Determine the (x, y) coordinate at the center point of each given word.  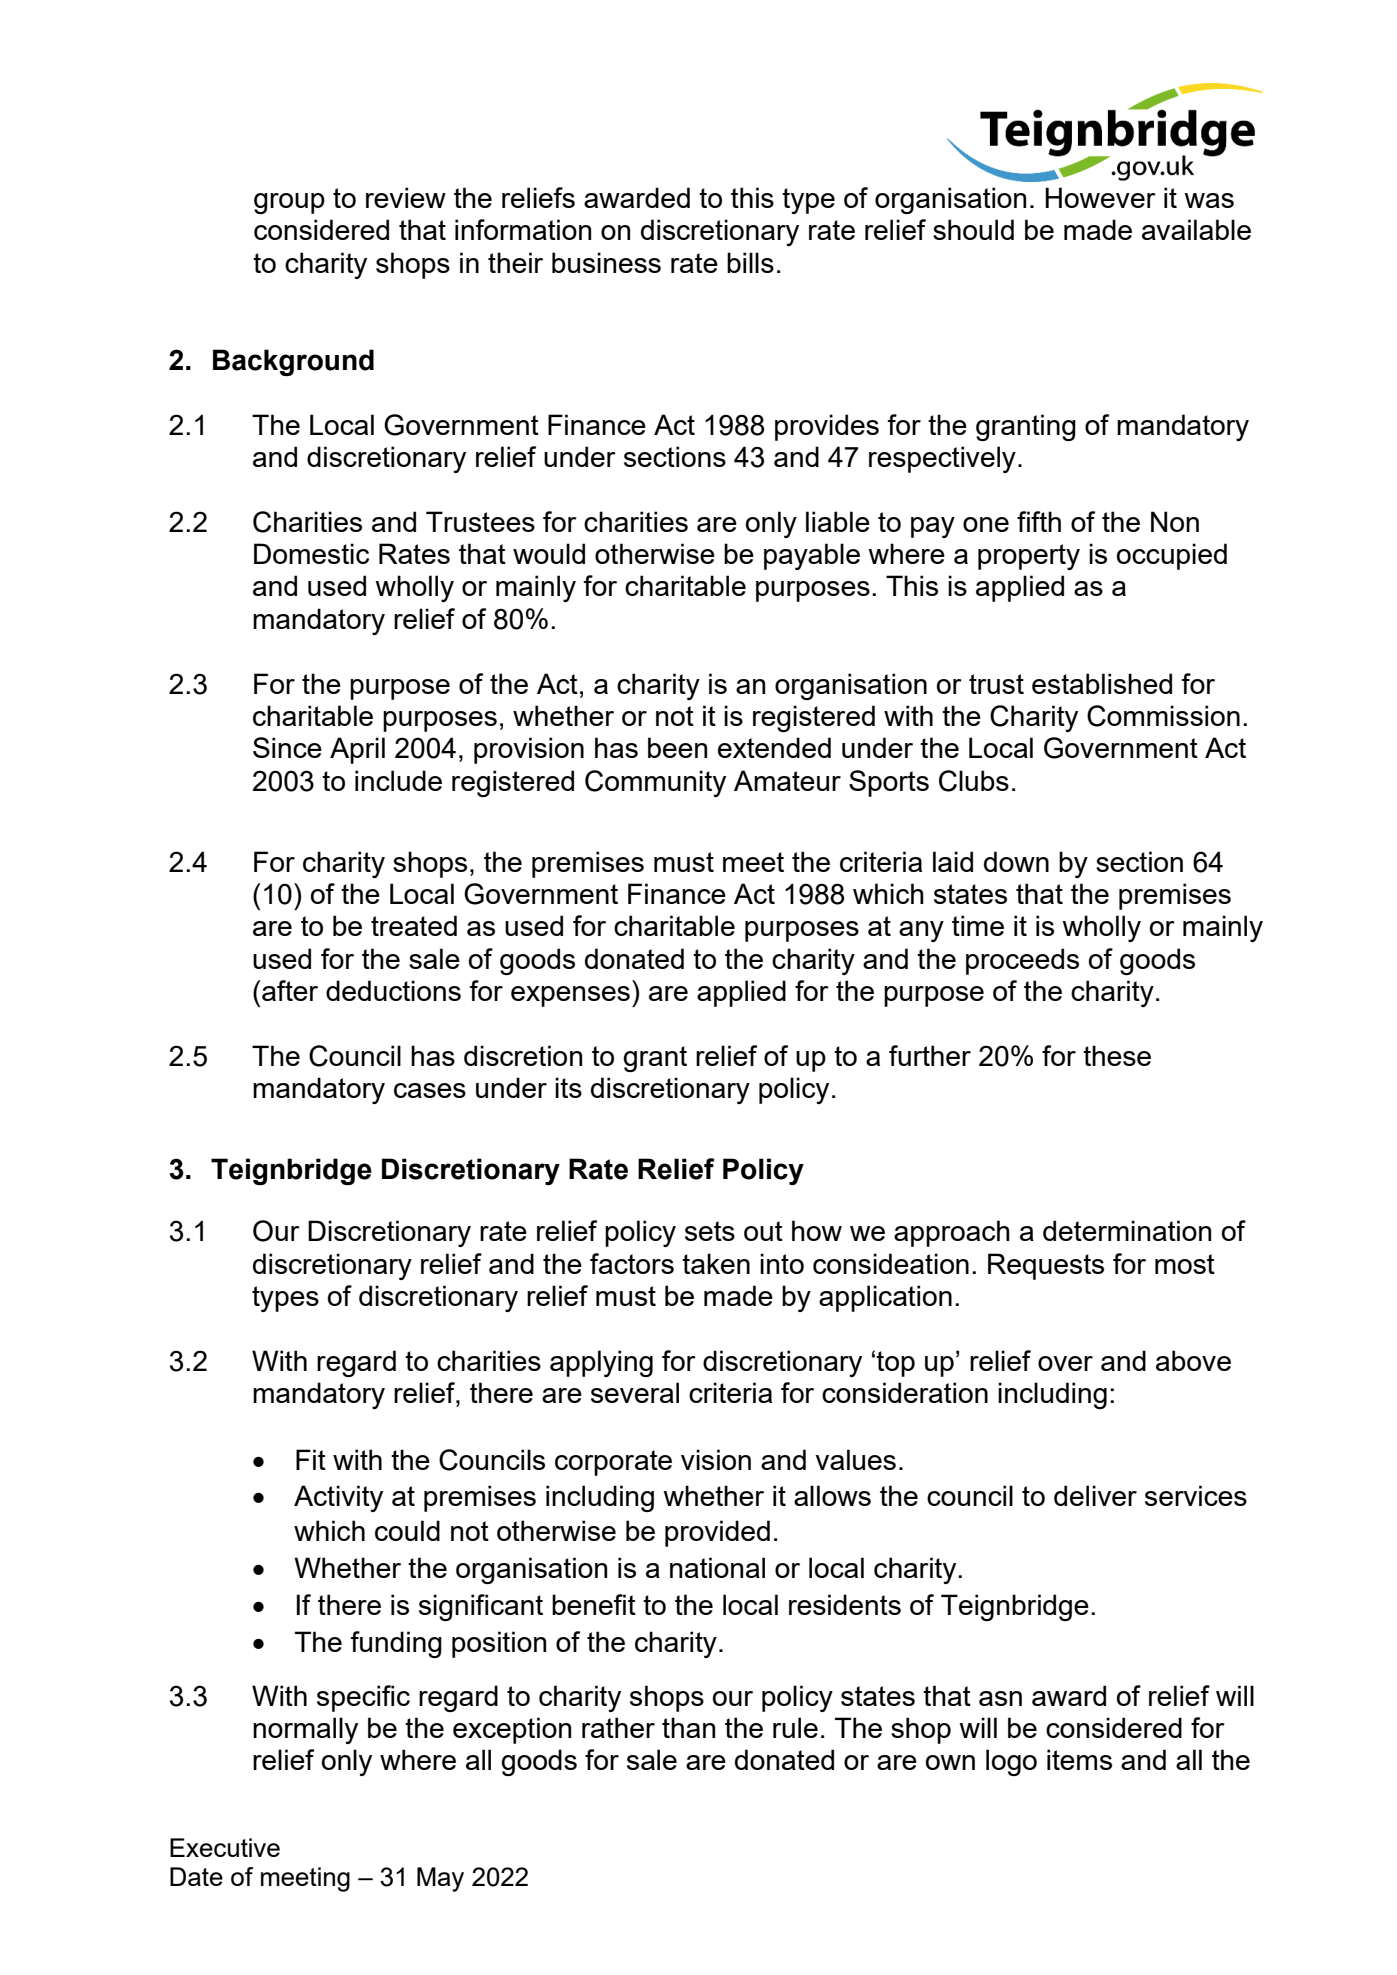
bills (750, 262)
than (688, 1727)
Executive (225, 1847)
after (290, 990)
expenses (570, 996)
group (289, 203)
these (1117, 1055)
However (1100, 197)
